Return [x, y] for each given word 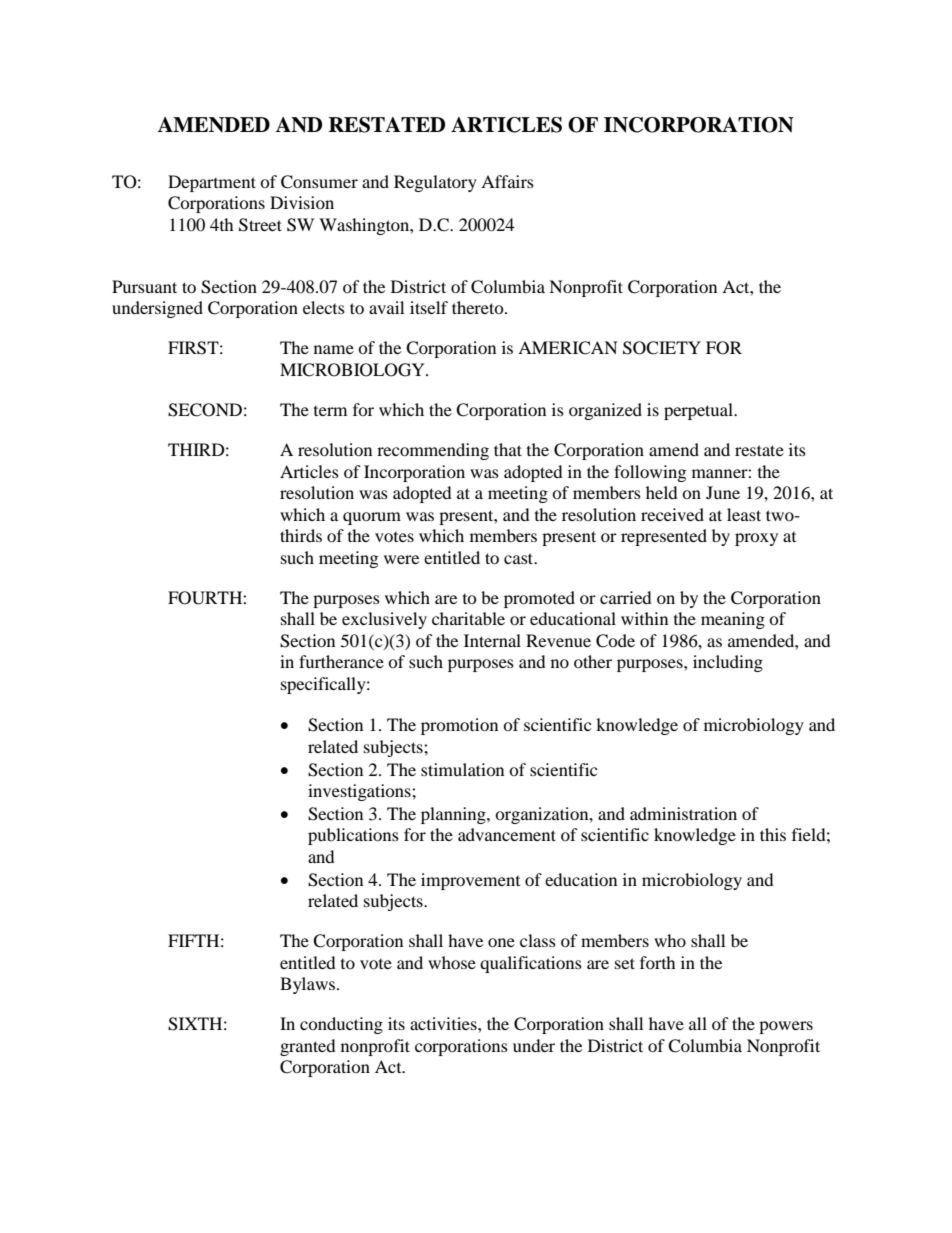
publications [353, 836]
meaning [733, 620]
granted [308, 1047]
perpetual [699, 411]
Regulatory [435, 183]
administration [683, 813]
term [330, 411]
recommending [433, 451]
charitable [468, 618]
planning [454, 815]
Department [212, 183]
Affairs [507, 181]
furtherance [341, 661]
